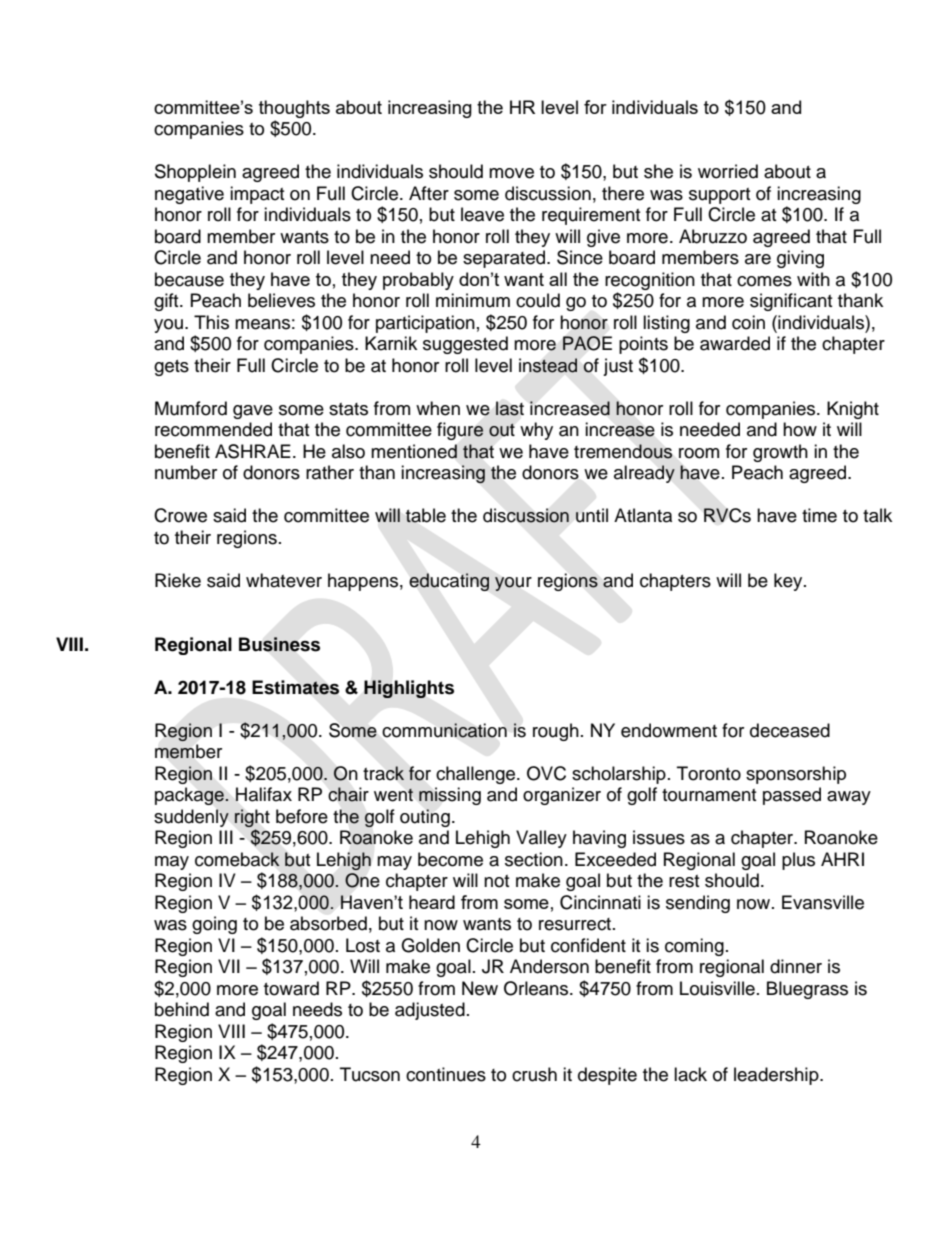  I want to click on right, so click(252, 818).
